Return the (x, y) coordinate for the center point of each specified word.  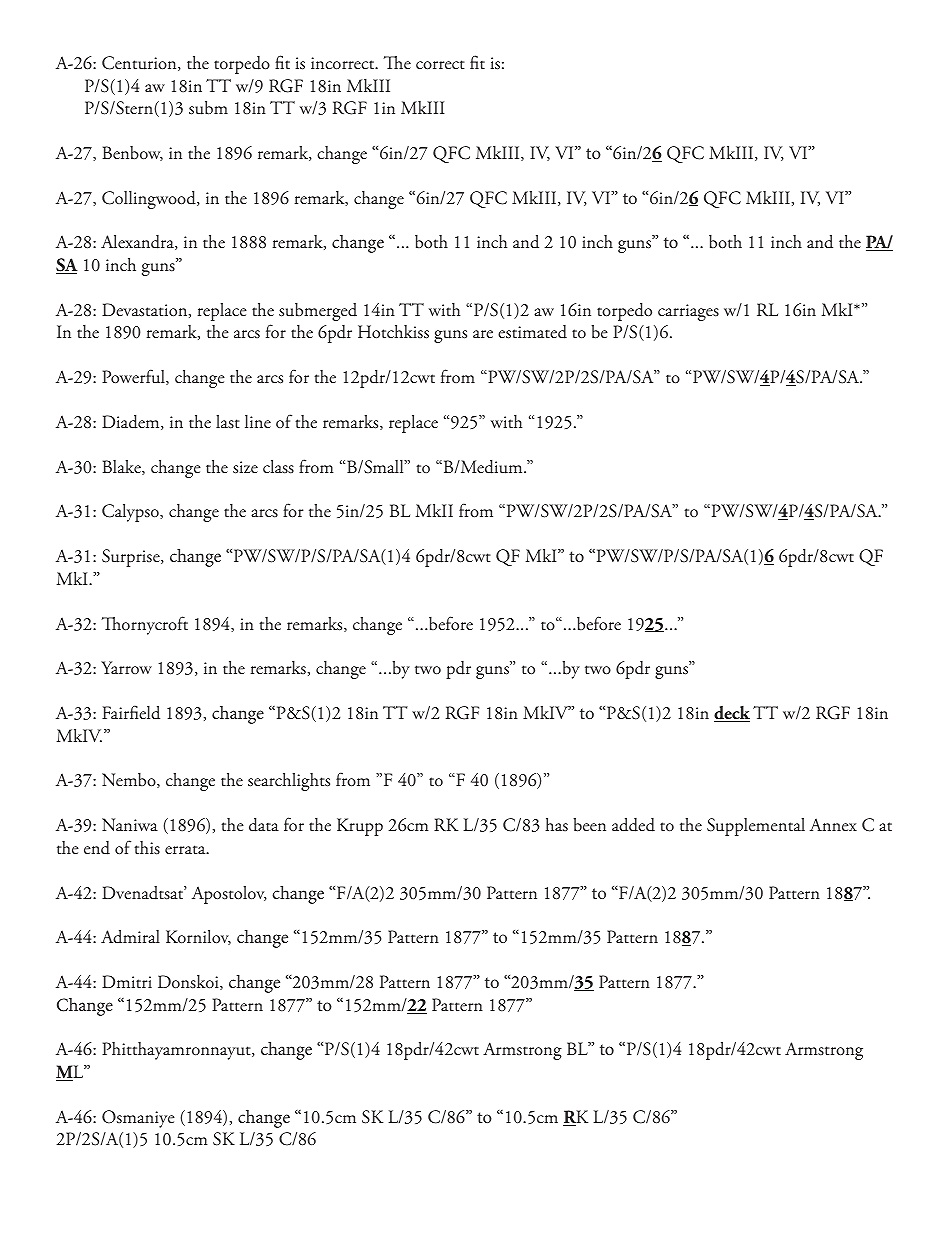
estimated (532, 332)
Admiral (130, 937)
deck (732, 714)
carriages (688, 312)
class (278, 467)
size (245, 467)
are (483, 334)
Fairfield (131, 712)
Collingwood (150, 200)
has (556, 824)
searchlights (289, 782)
